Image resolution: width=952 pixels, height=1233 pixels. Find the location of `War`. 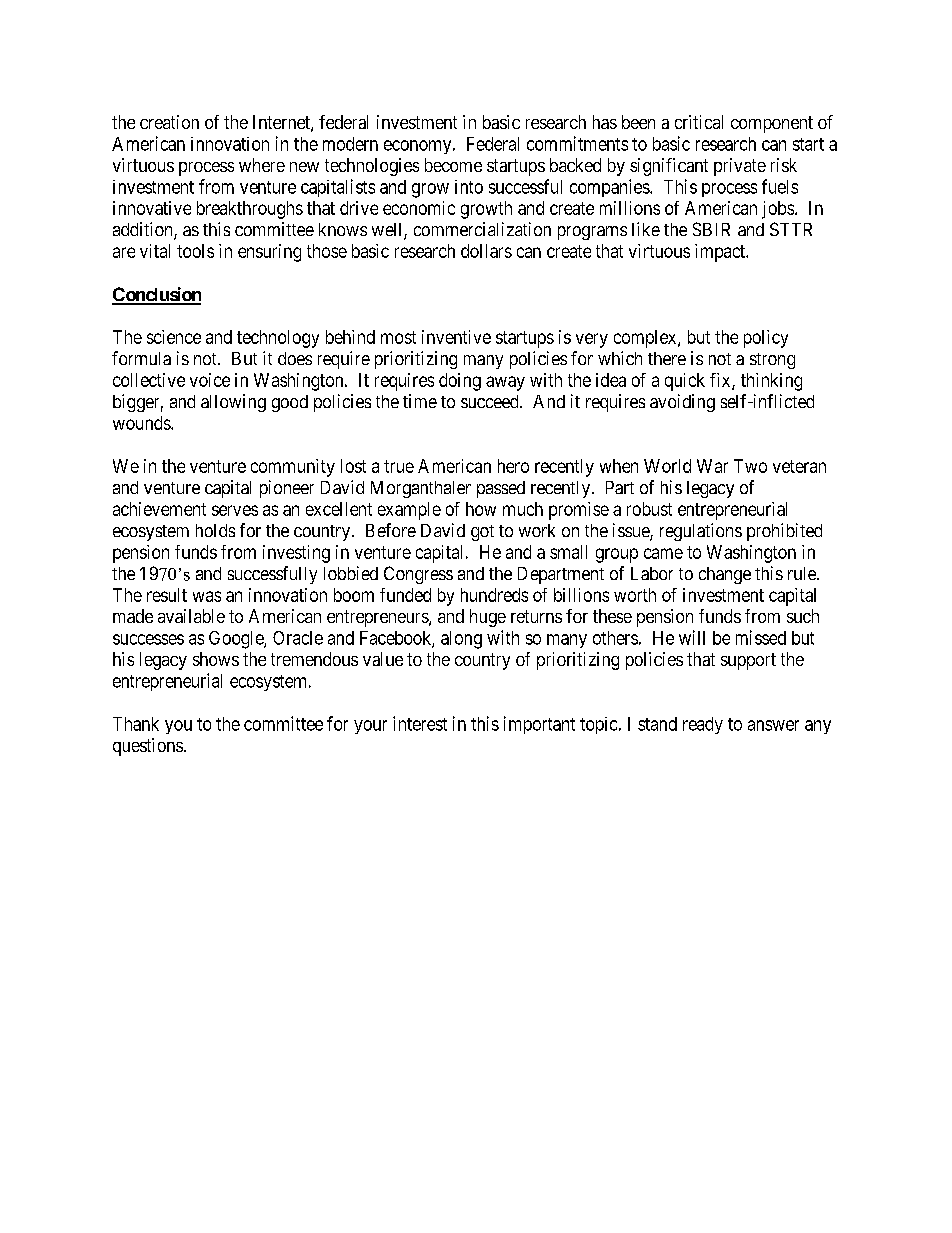

War is located at coordinates (712, 466).
